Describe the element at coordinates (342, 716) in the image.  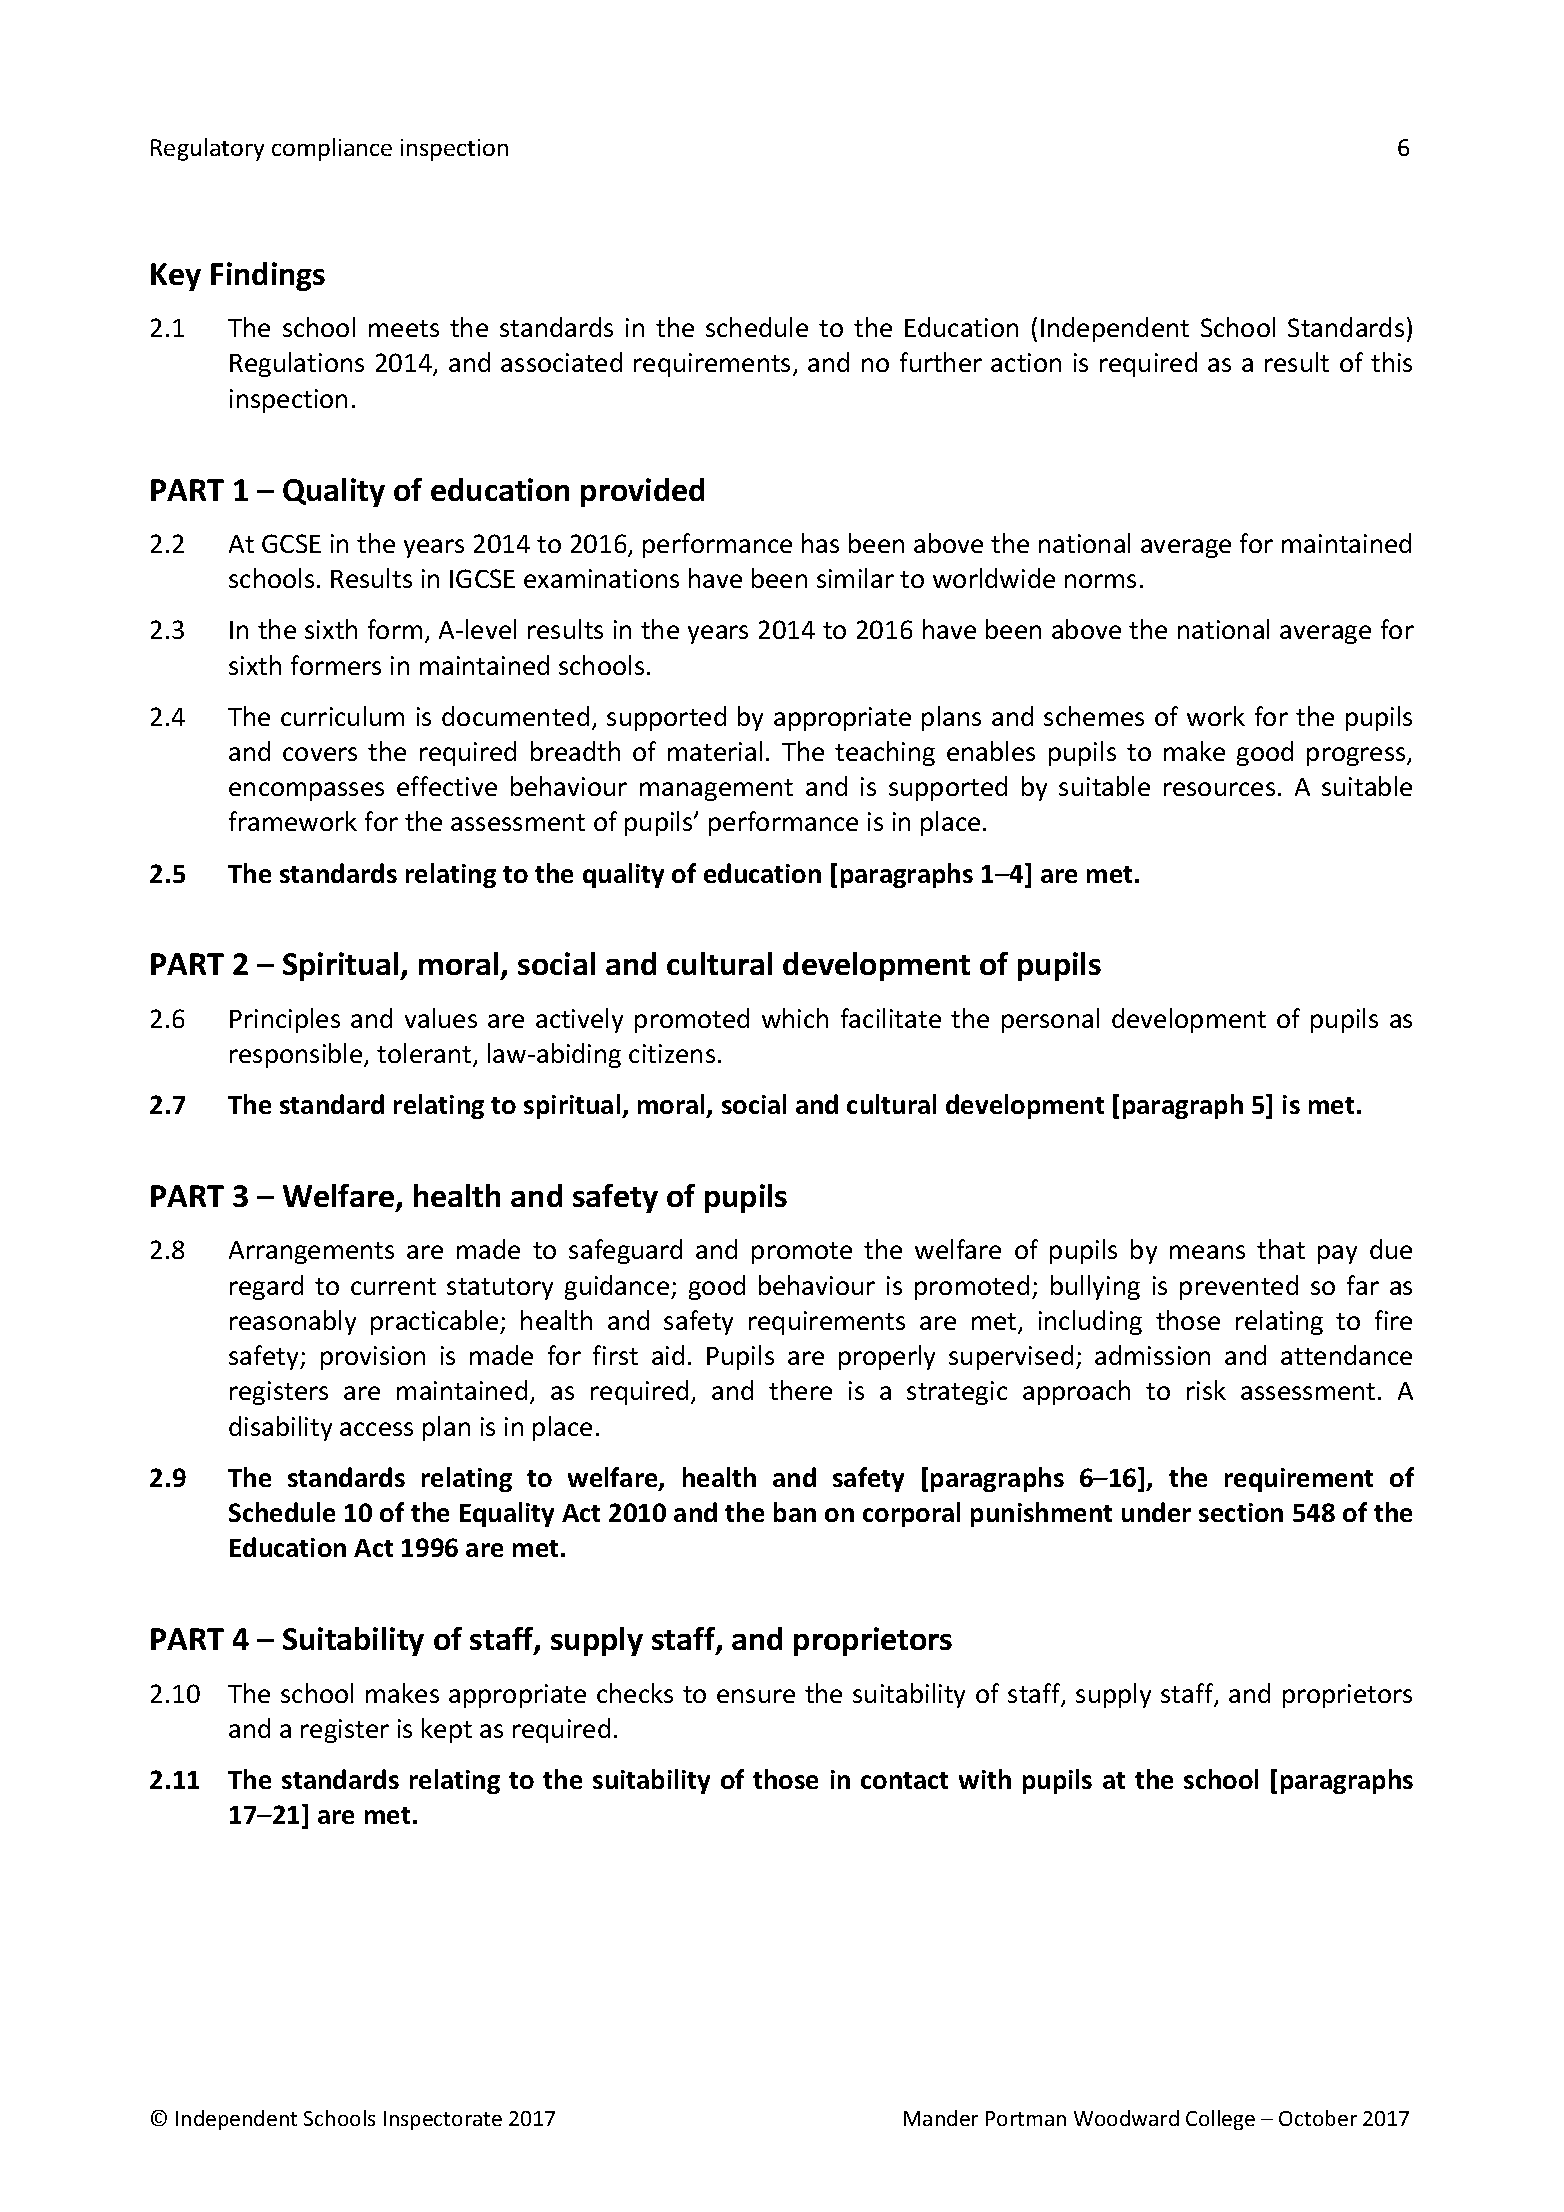
I see `curriculum` at that location.
